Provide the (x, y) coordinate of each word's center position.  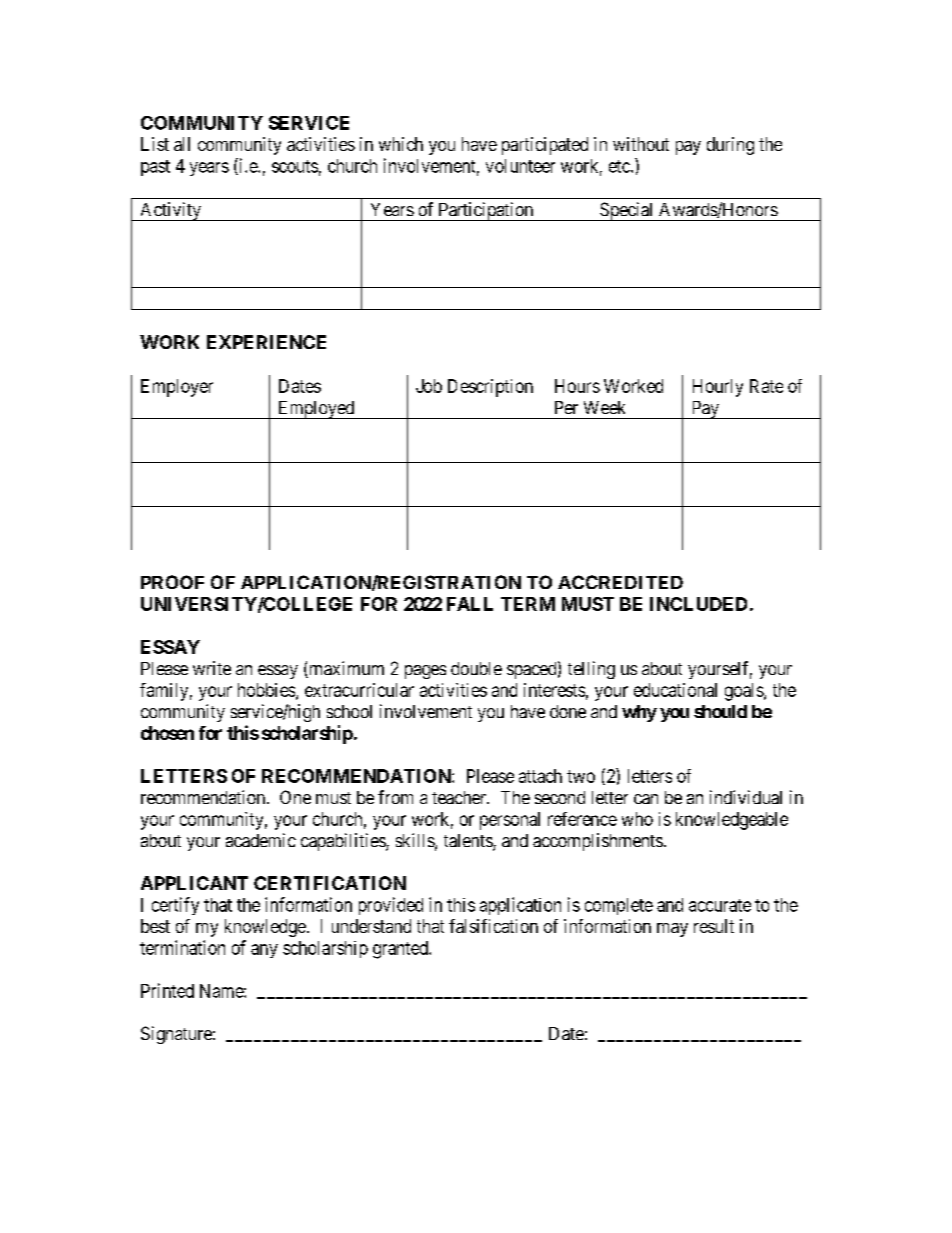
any (264, 951)
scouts (295, 166)
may (672, 930)
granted (401, 950)
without (641, 144)
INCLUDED (698, 604)
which (401, 144)
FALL (470, 604)
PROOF (172, 582)
